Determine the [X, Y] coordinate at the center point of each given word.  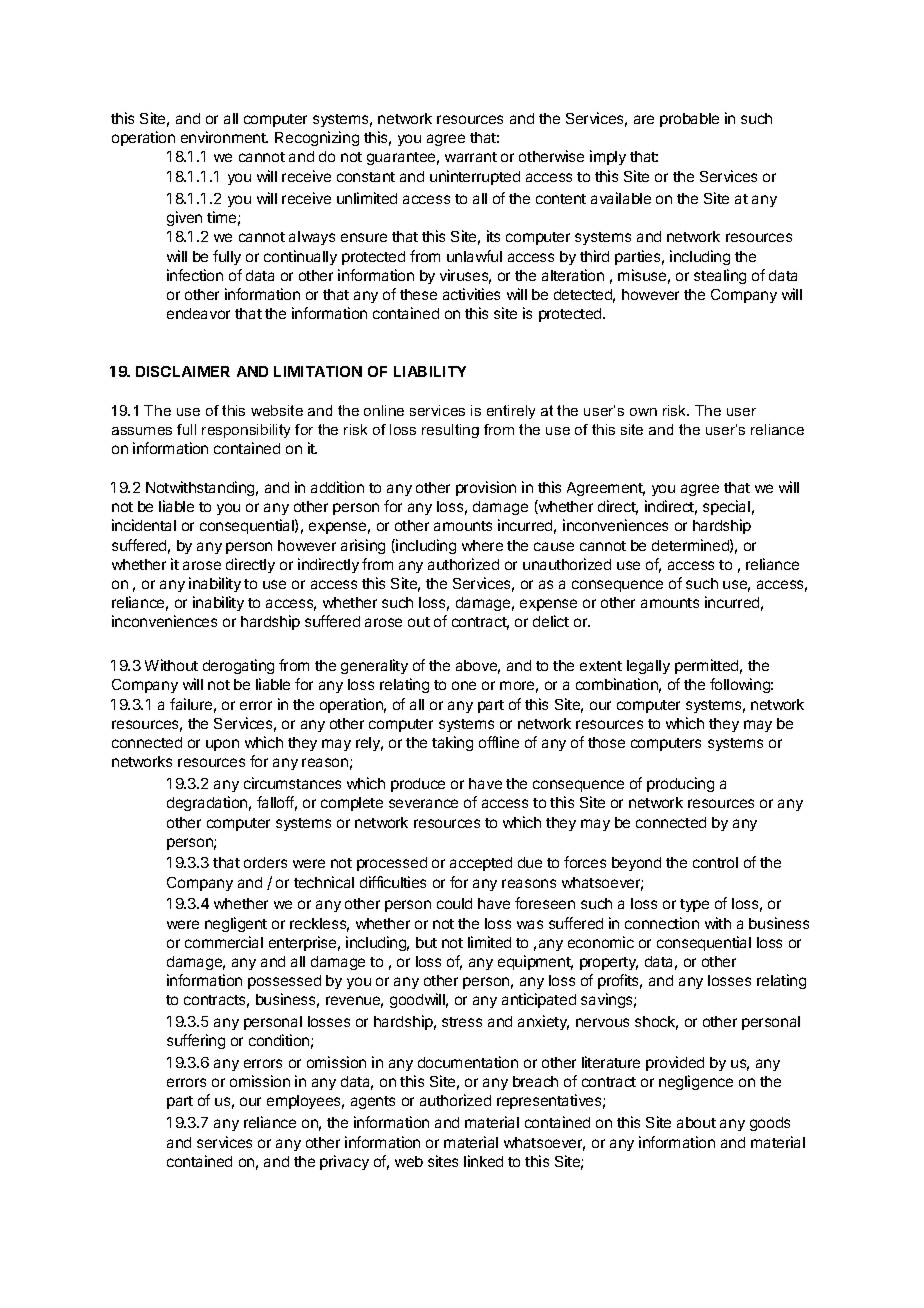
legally [648, 667]
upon [222, 745]
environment [224, 137]
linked [483, 1161]
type [694, 905]
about [696, 1122]
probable [689, 120]
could [454, 903]
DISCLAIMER [183, 371]
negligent [236, 924]
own [643, 412]
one [464, 685]
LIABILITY [430, 371]
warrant [471, 157]
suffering [196, 1041]
